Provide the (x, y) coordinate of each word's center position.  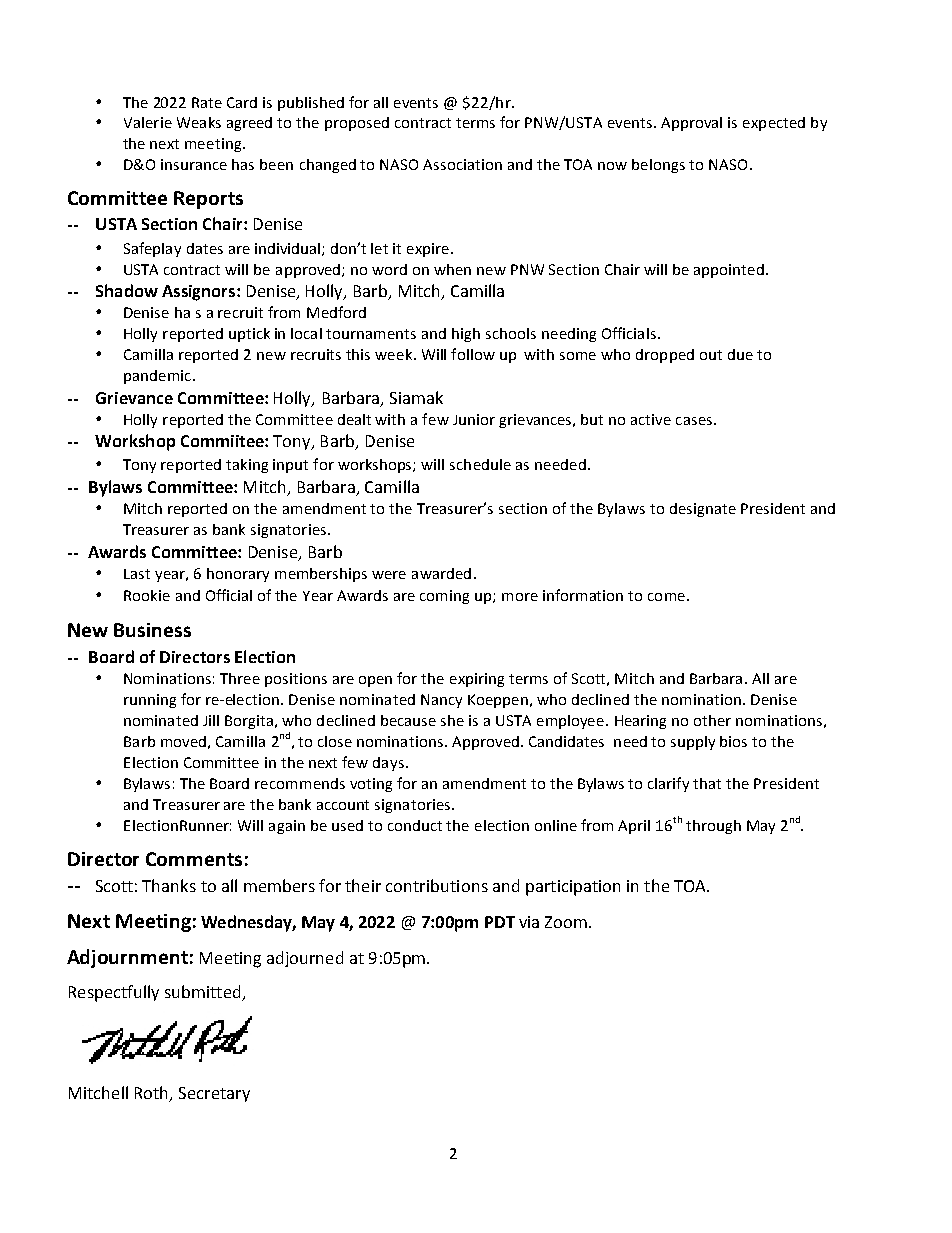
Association (462, 164)
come (666, 597)
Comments (194, 859)
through (713, 827)
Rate (207, 102)
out (711, 355)
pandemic (157, 377)
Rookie (147, 595)
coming (444, 597)
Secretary (214, 1094)
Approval (691, 124)
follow (473, 354)
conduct (415, 825)
